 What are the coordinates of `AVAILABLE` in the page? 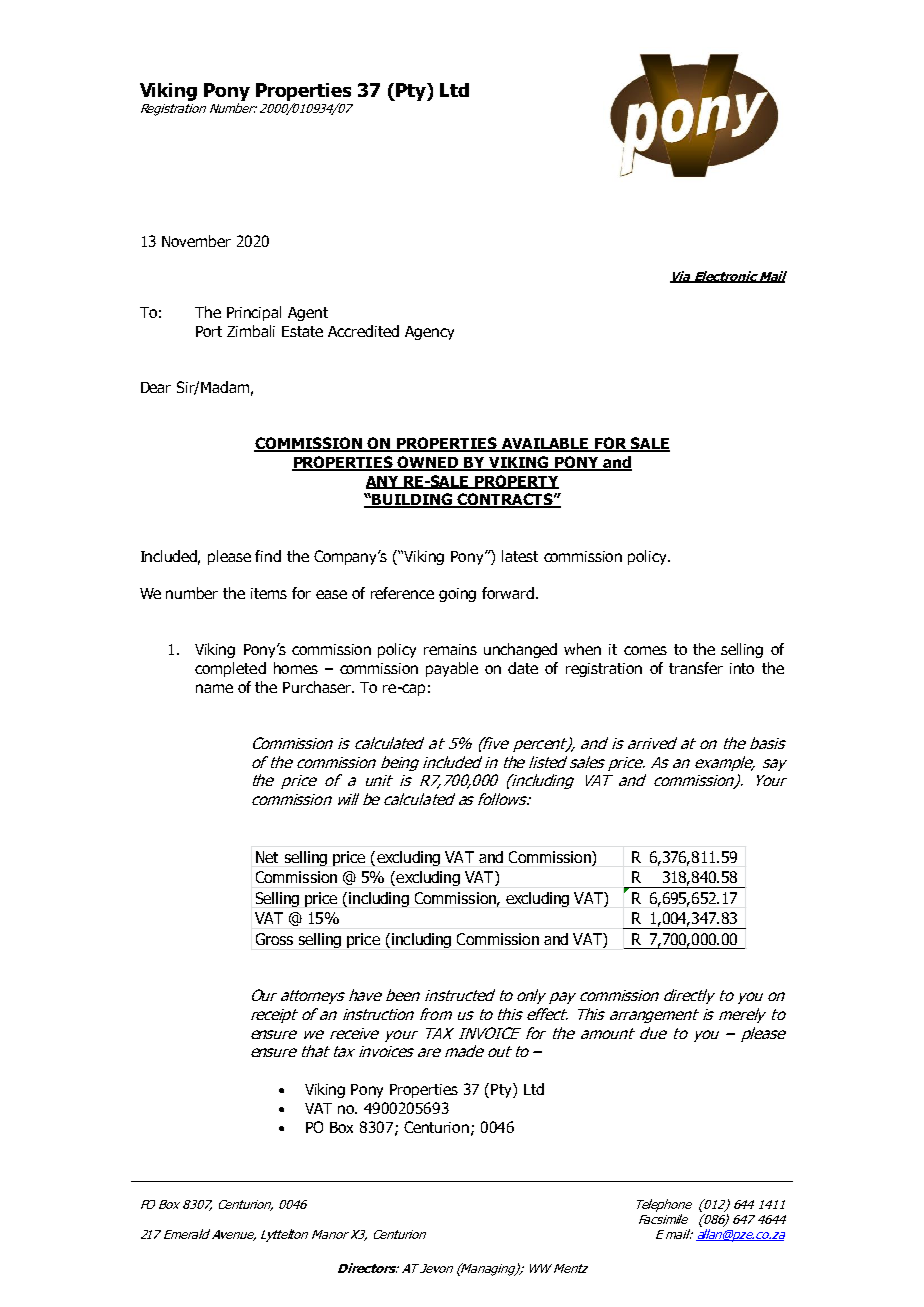 It's located at (545, 445).
